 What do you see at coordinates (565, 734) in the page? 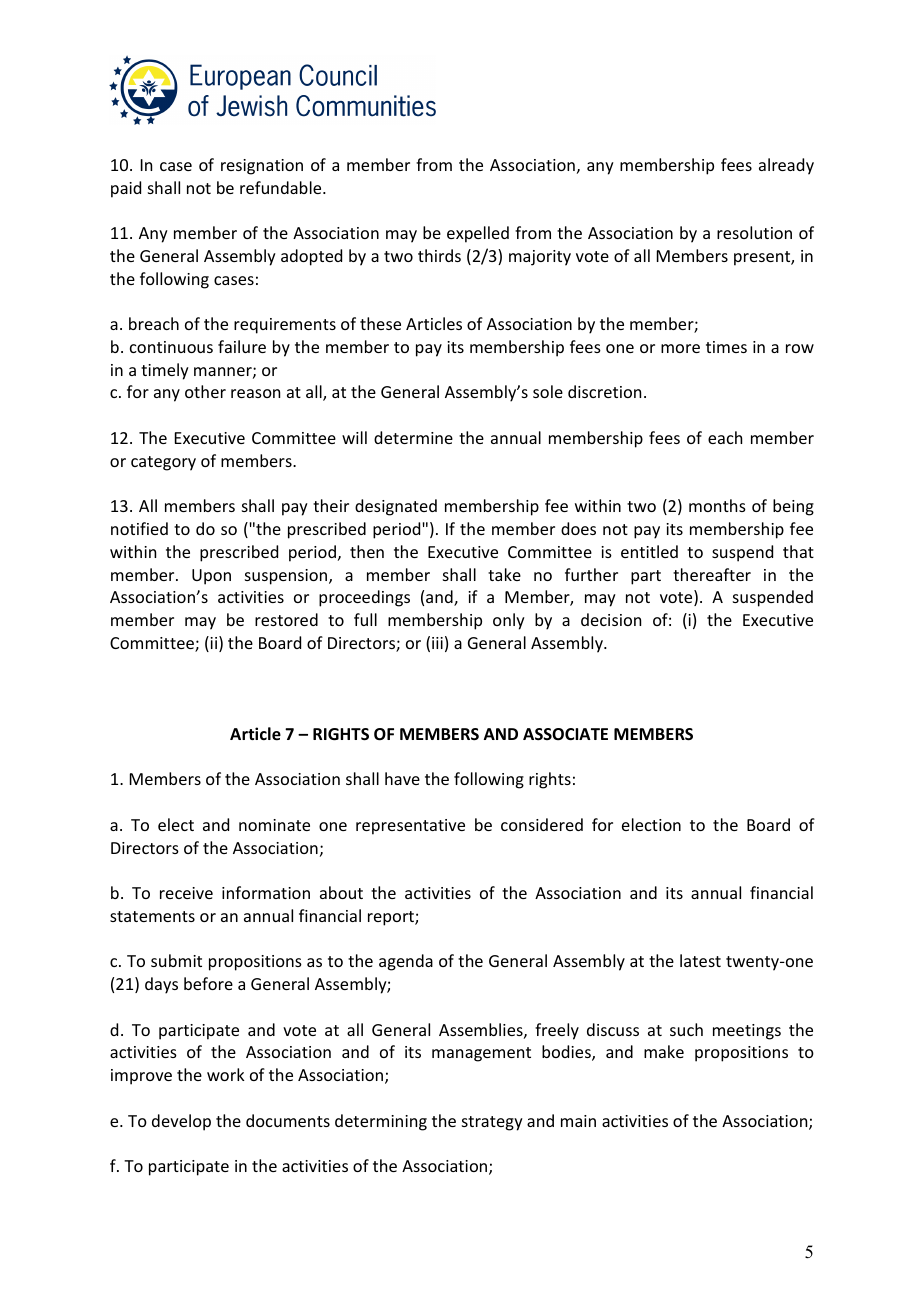
I see `ASSOCIATE` at bounding box center [565, 734].
